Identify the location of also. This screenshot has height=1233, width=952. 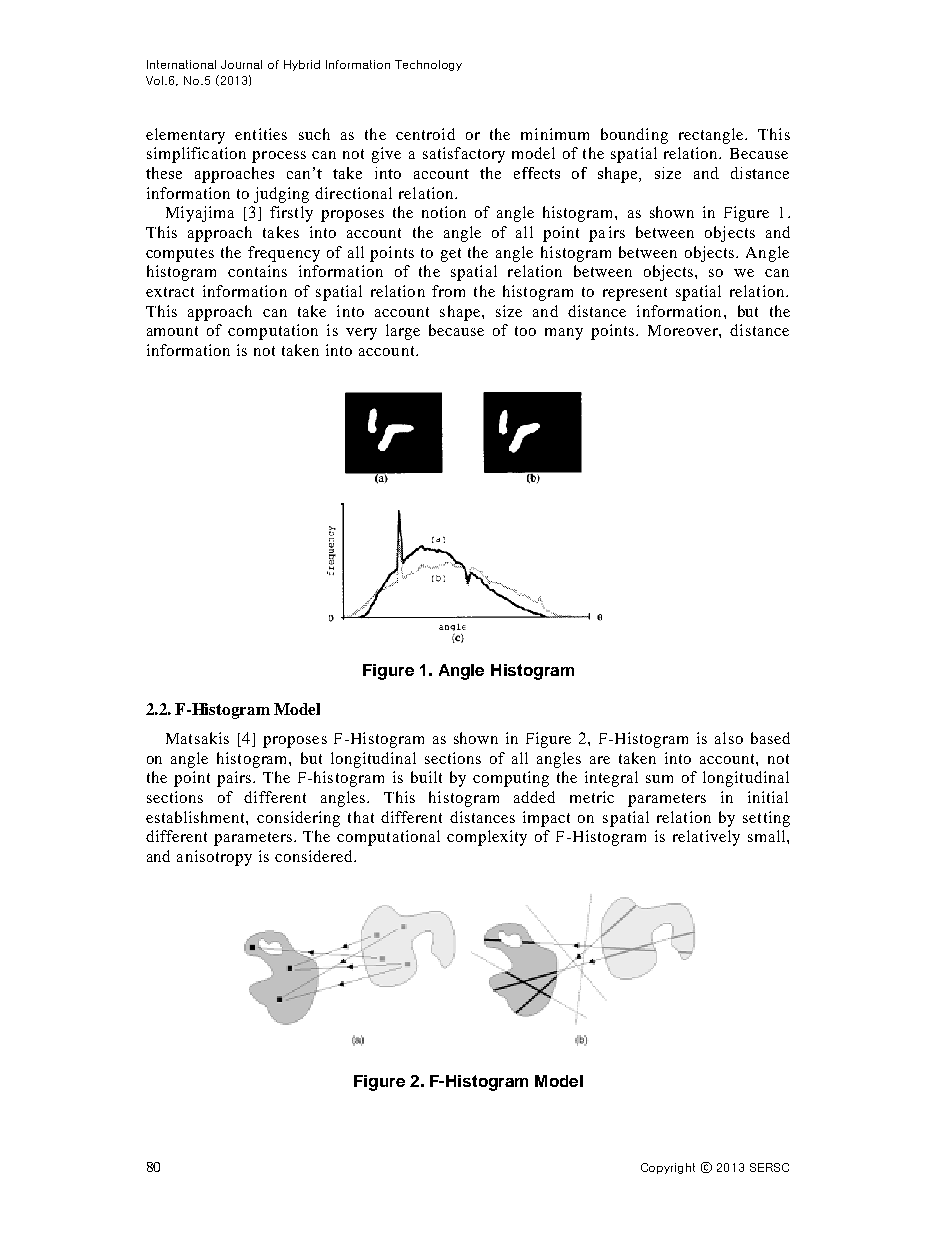
(729, 738).
